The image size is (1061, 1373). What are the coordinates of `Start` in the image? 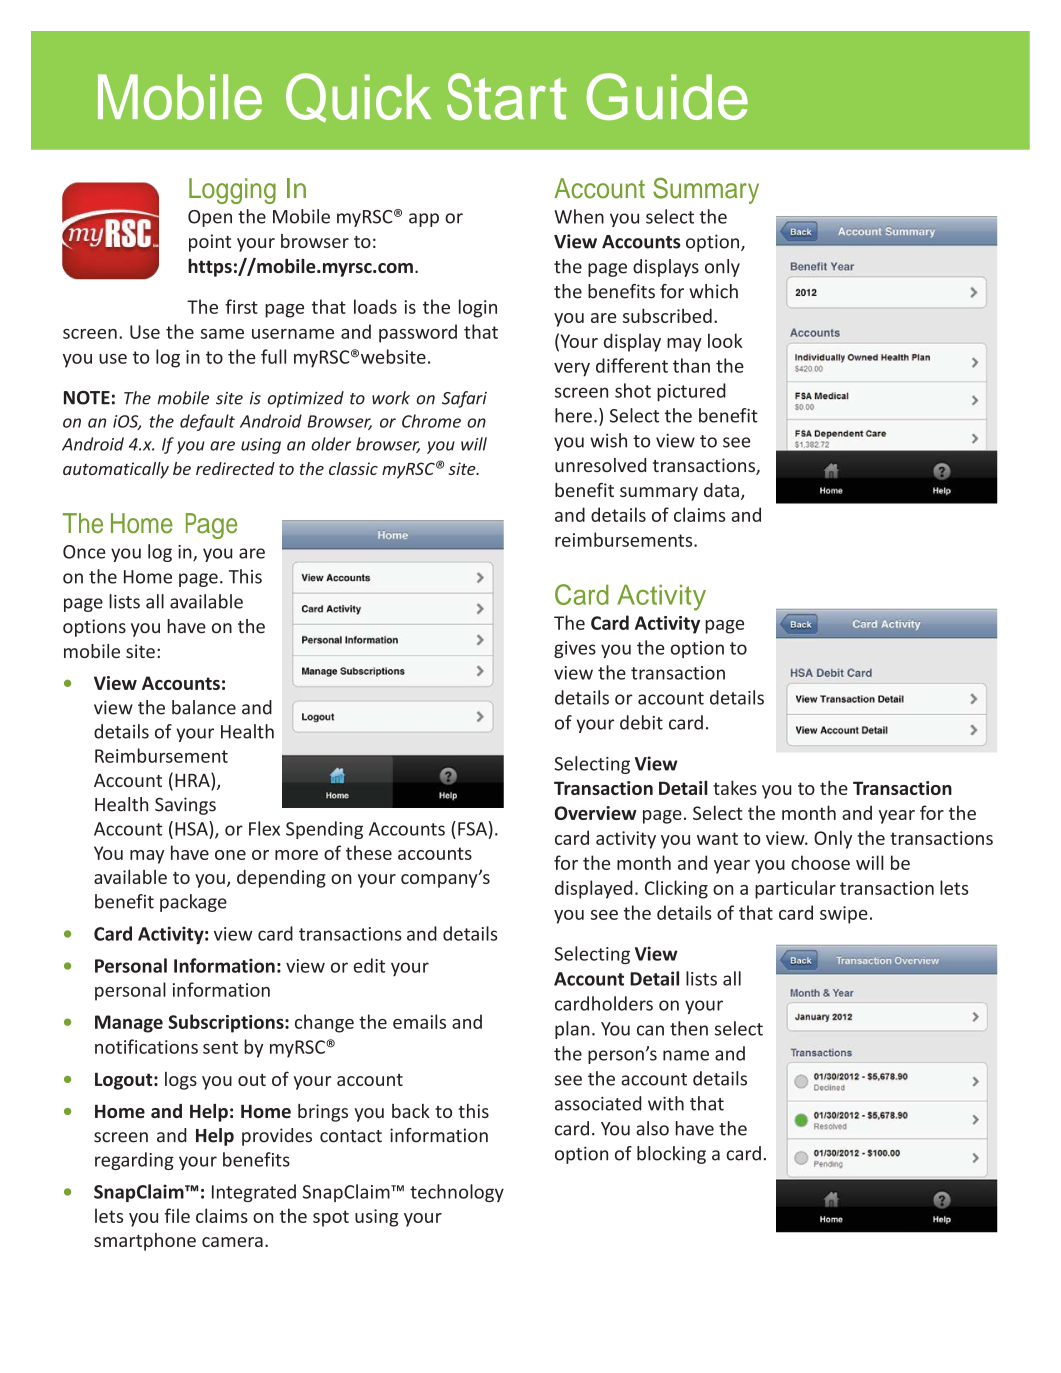 It's located at (507, 96).
